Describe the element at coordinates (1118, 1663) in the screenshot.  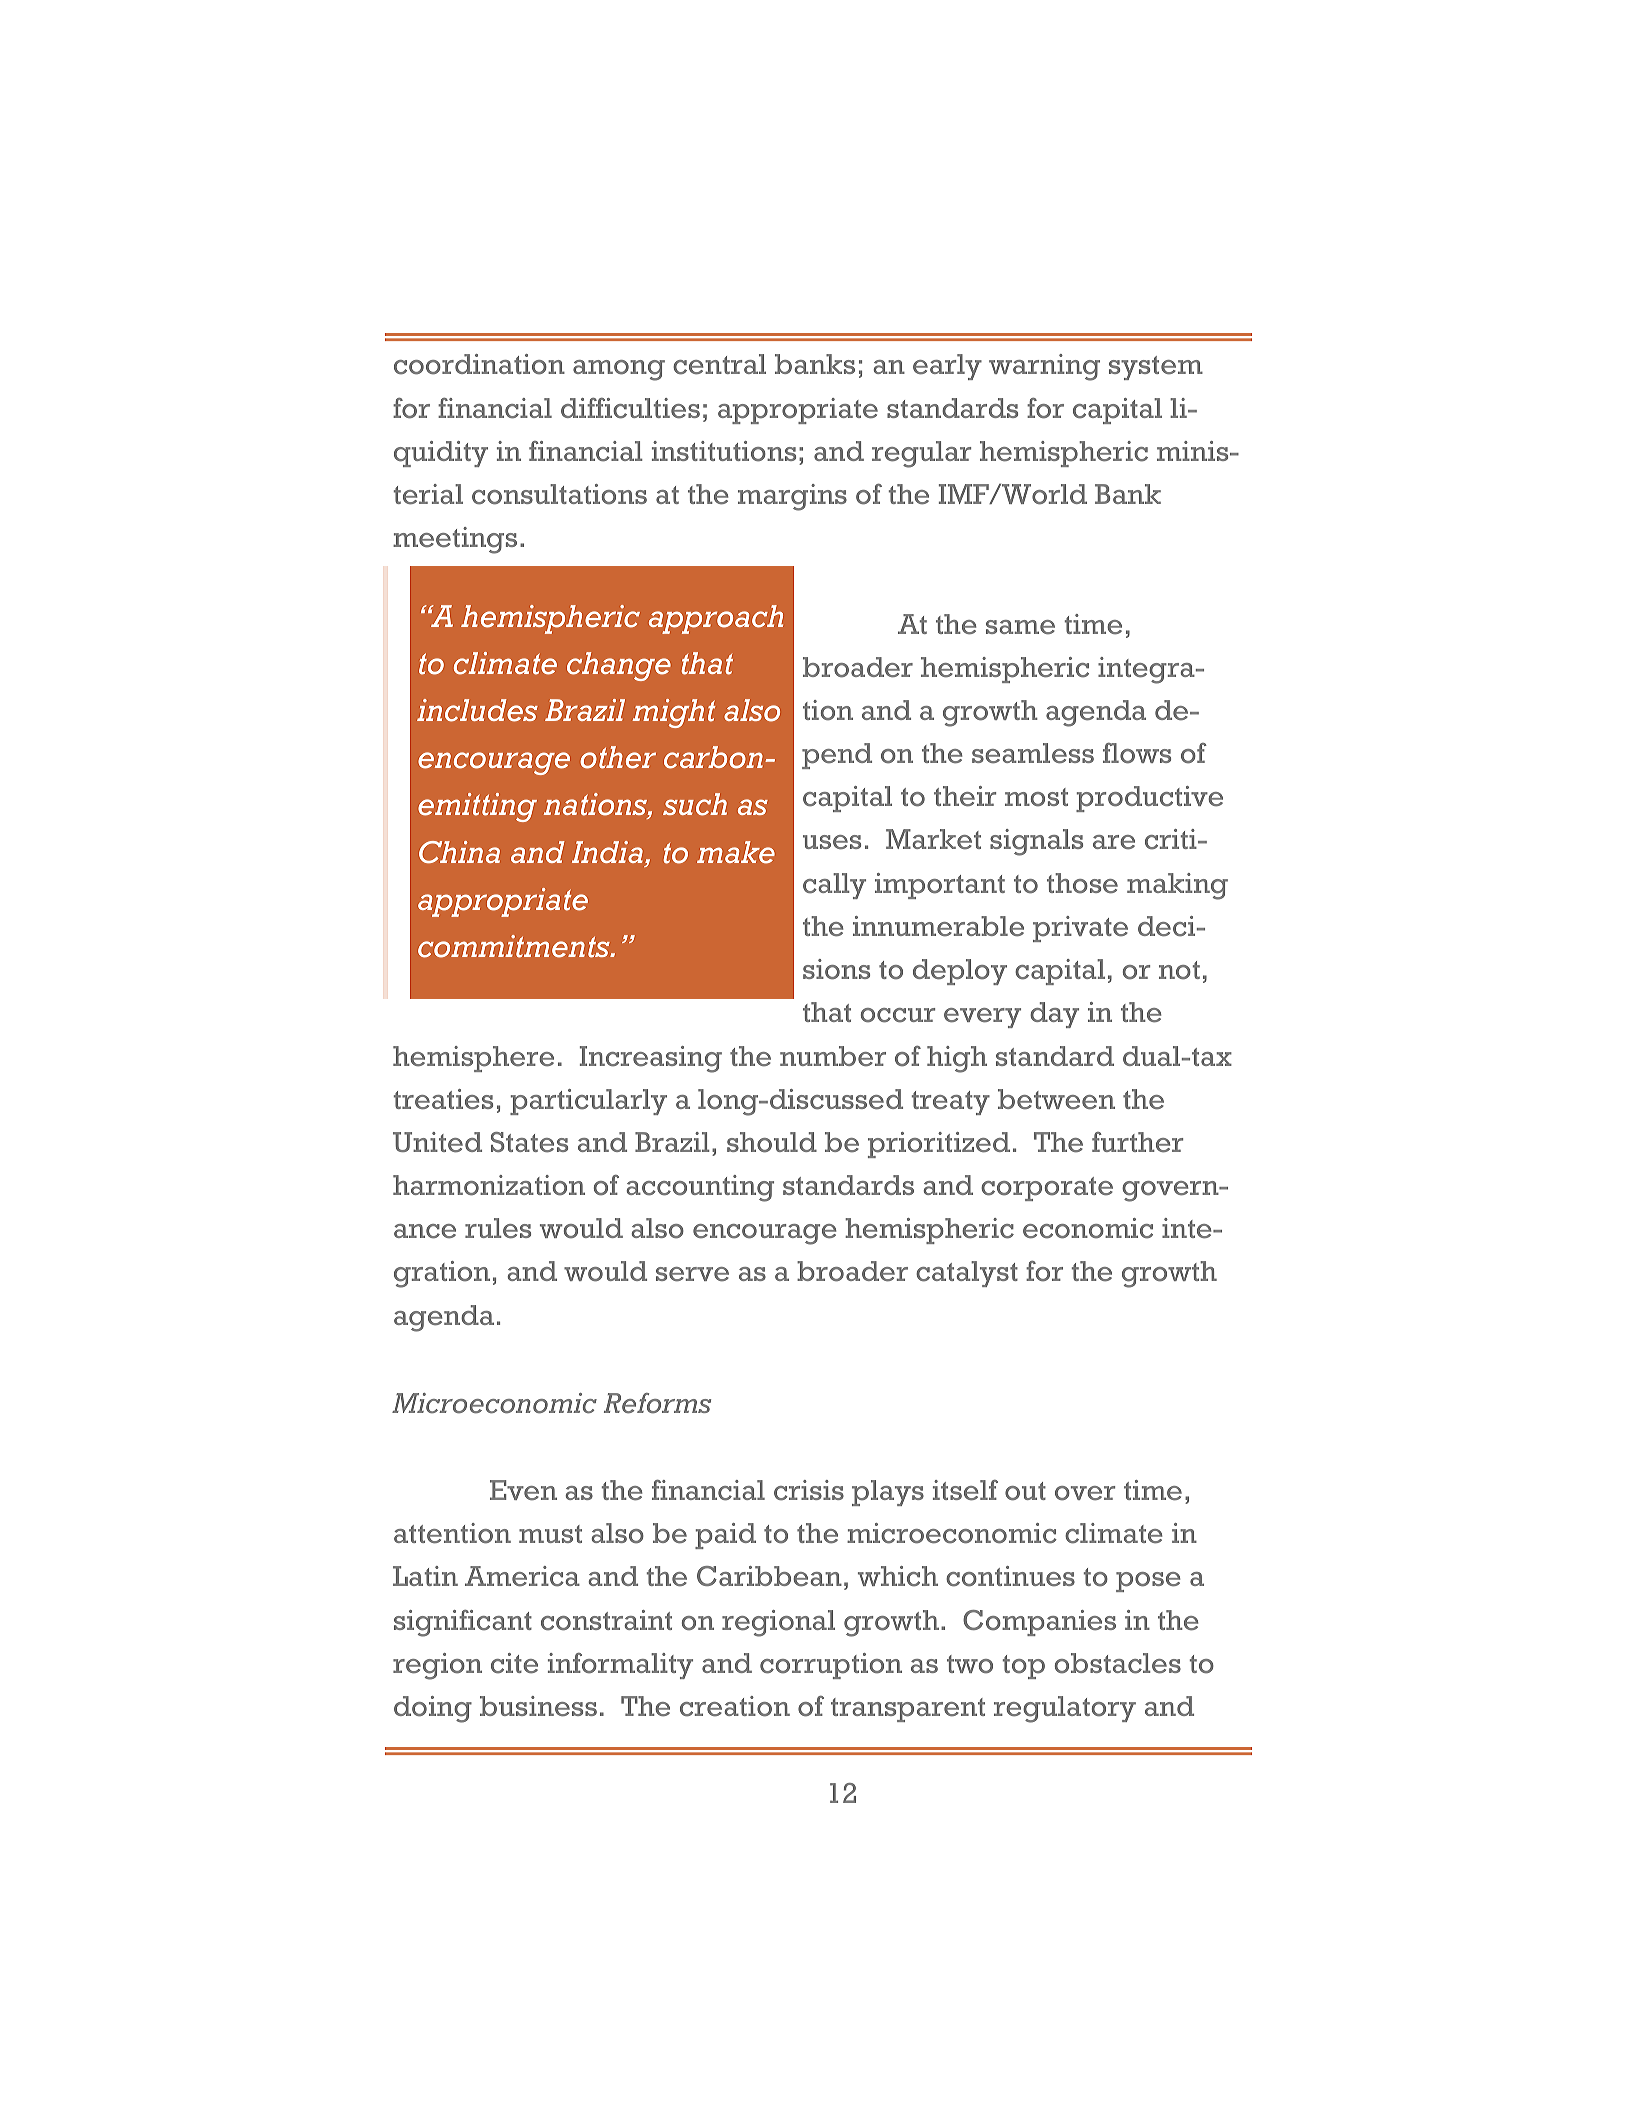
I see `obstacles` at that location.
